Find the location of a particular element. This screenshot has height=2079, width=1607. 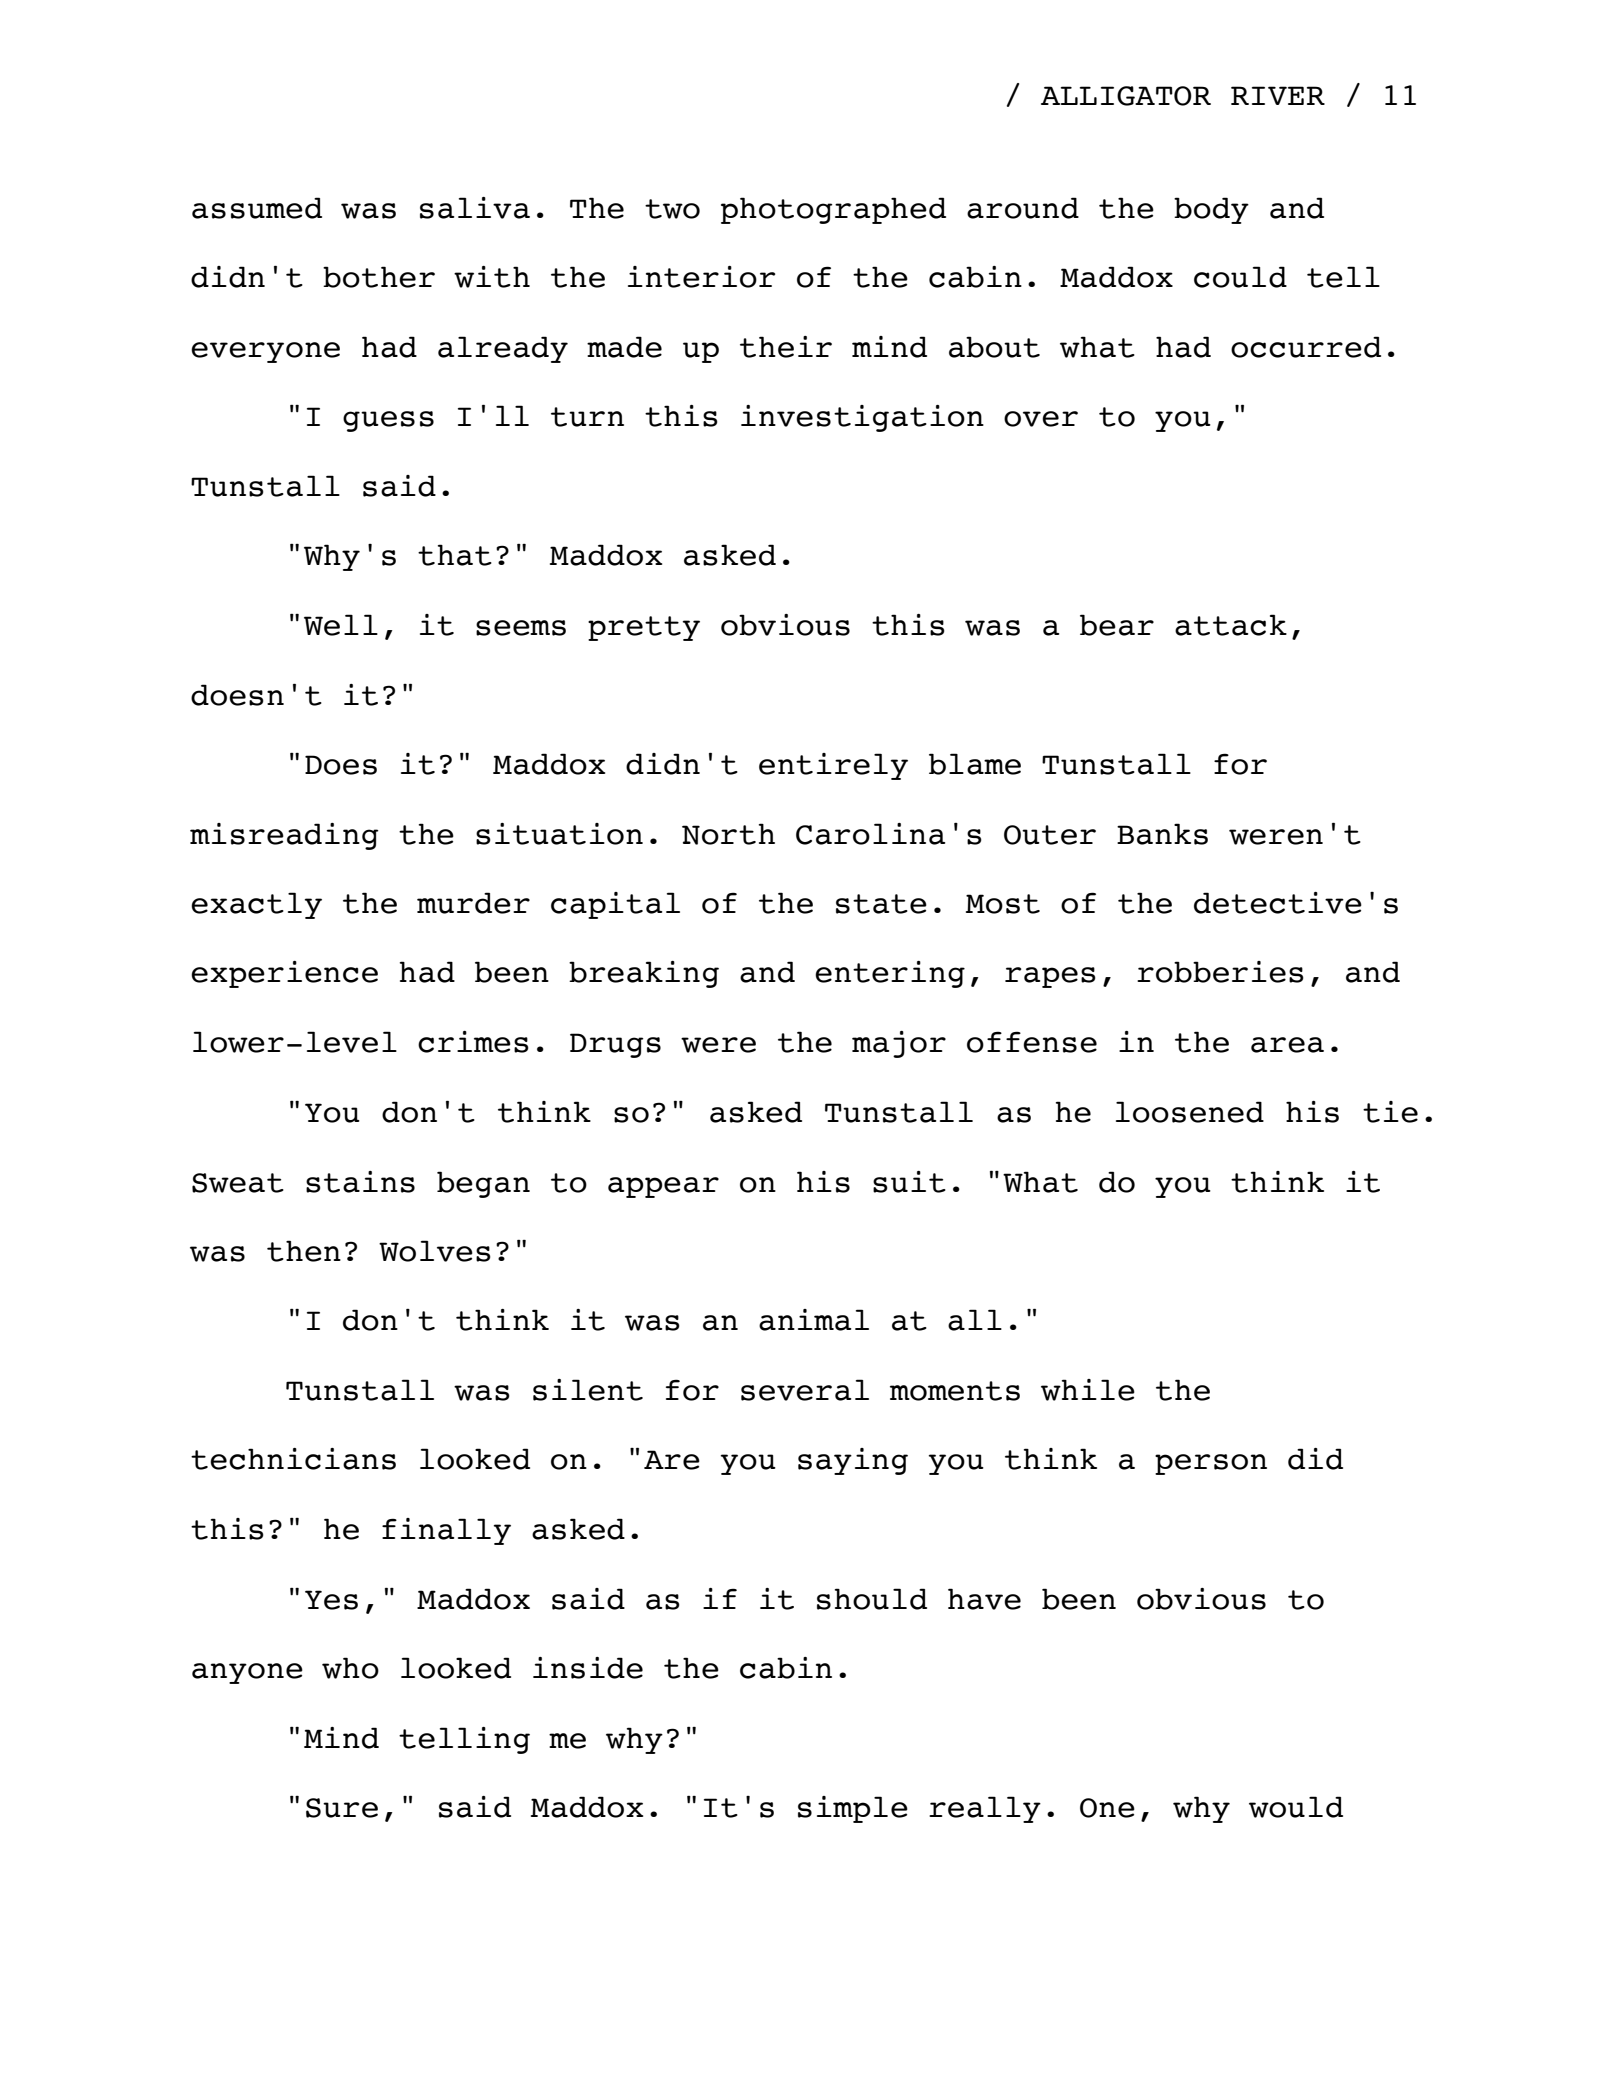

Sure is located at coordinates (342, 1808).
